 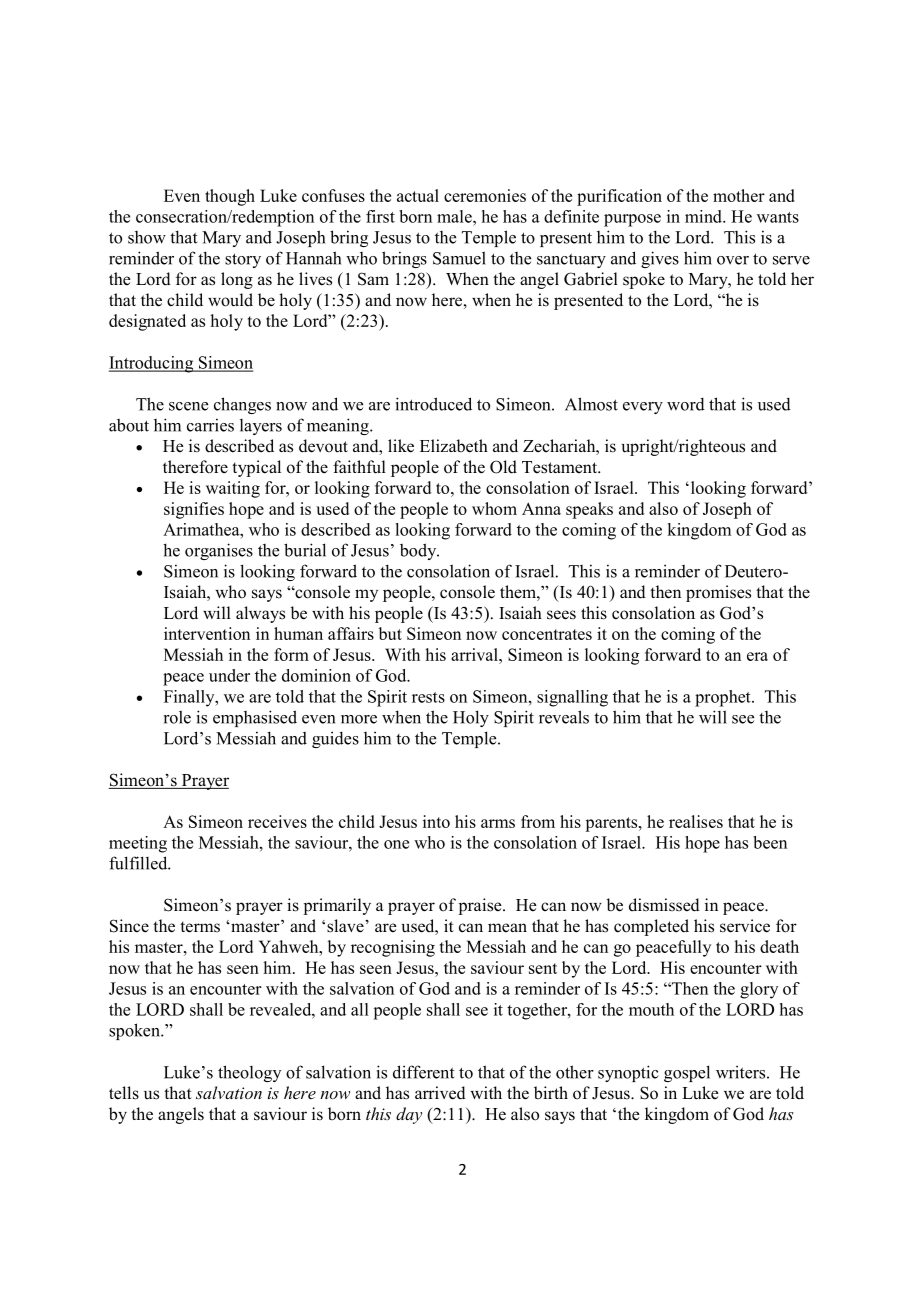 I want to click on theology, so click(x=249, y=1073).
